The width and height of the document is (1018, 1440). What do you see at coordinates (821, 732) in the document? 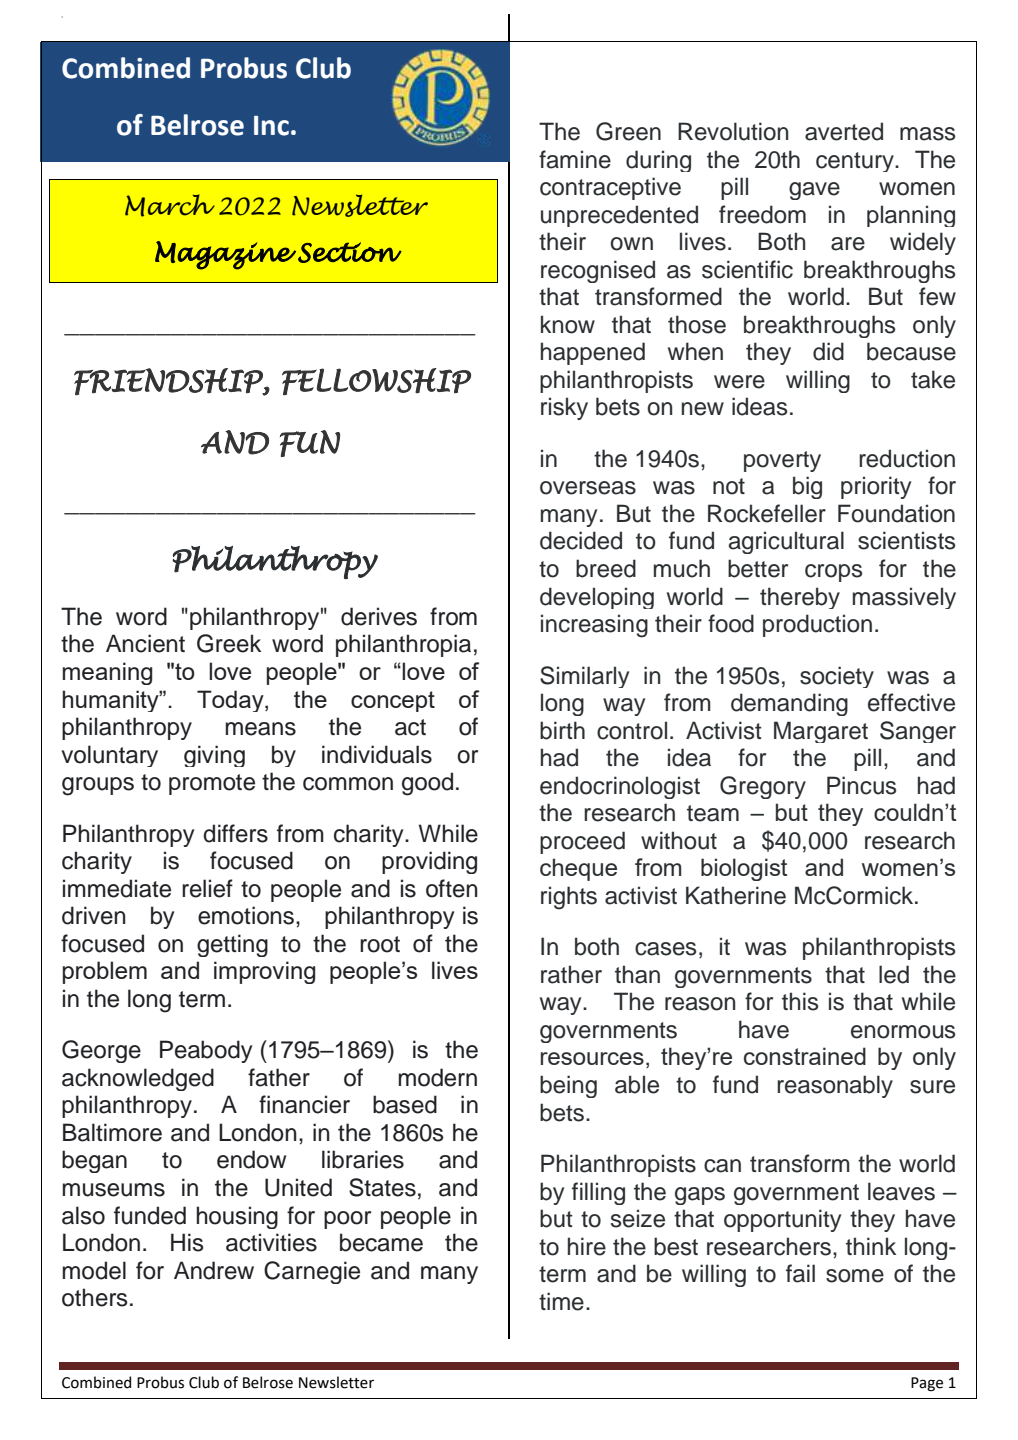
I see `Margaret` at bounding box center [821, 732].
